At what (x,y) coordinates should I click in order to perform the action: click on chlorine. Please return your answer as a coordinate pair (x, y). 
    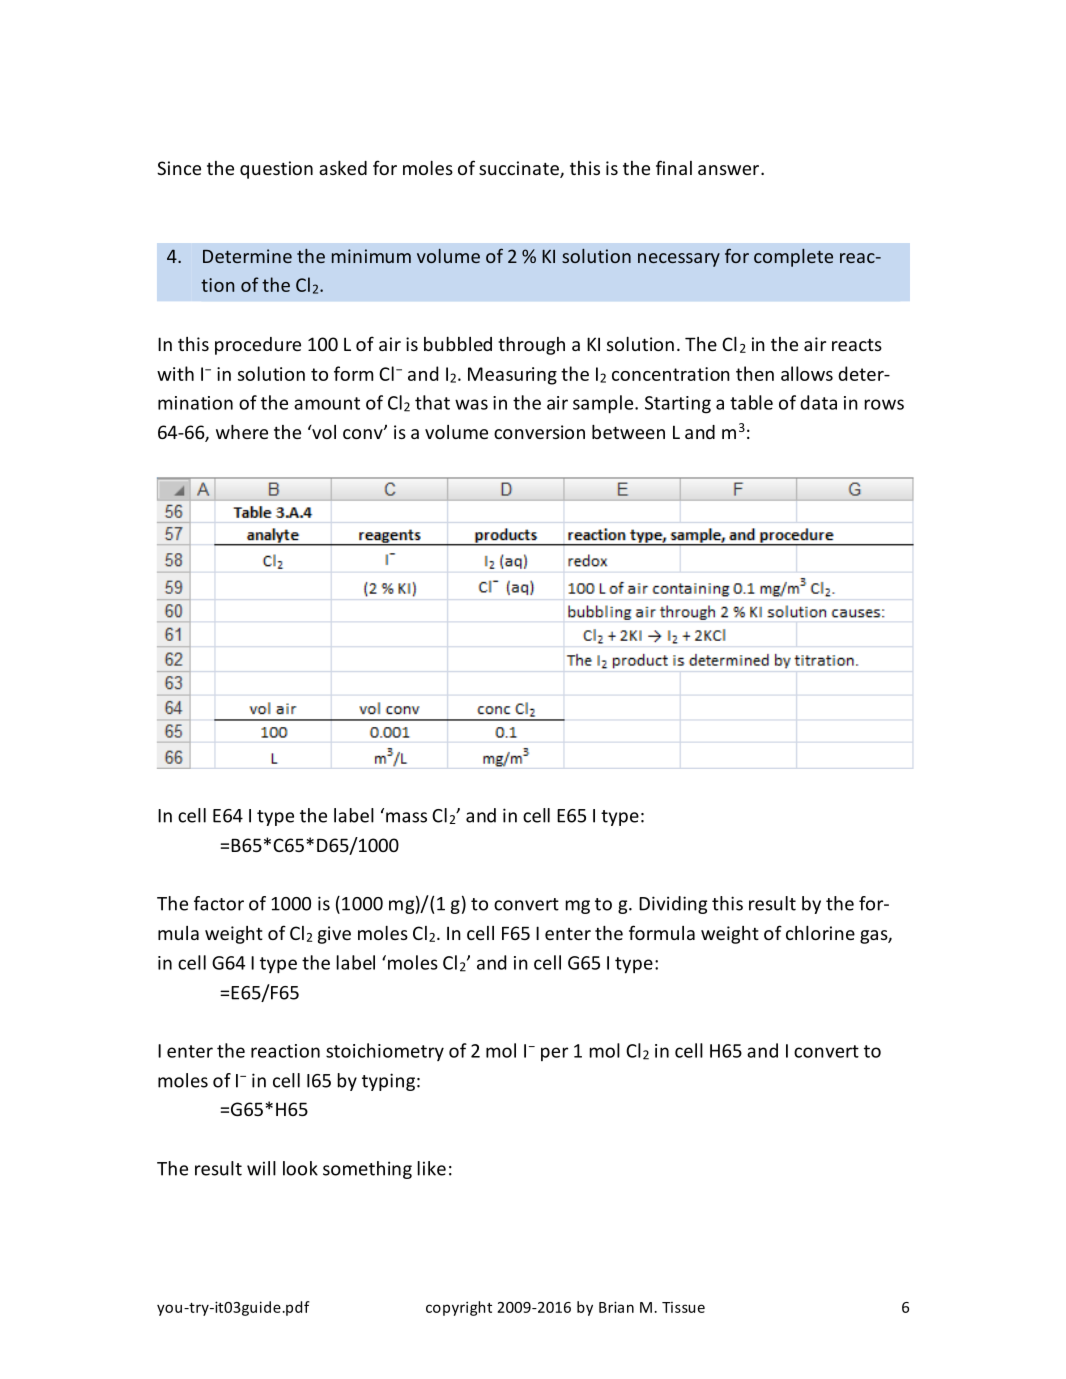
    Looking at the image, I should click on (820, 933).
